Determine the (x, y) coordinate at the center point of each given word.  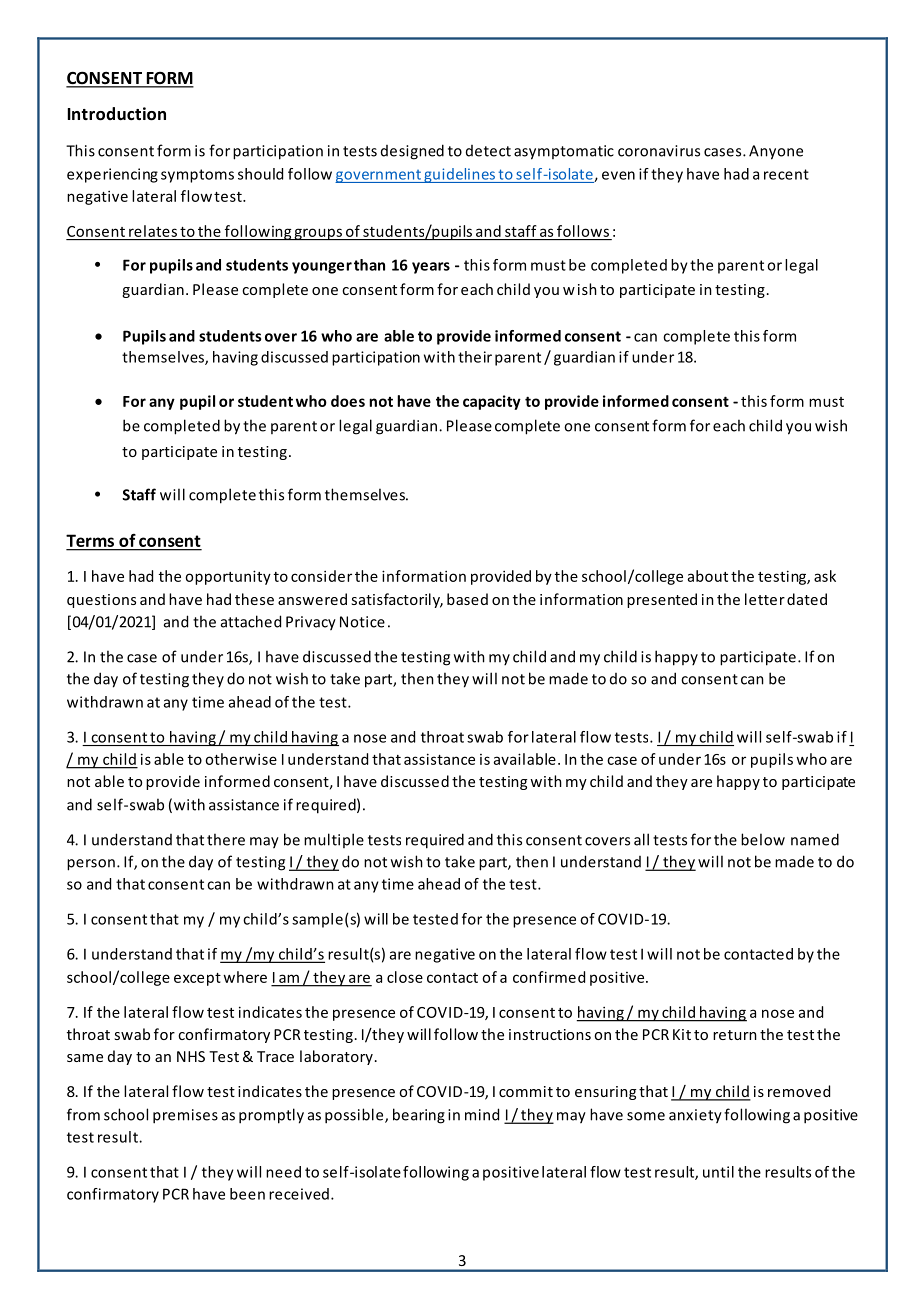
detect (488, 151)
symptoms (197, 176)
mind (482, 1114)
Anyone (776, 152)
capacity (492, 402)
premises (185, 1116)
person (91, 865)
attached (251, 621)
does (348, 401)
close (405, 977)
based (467, 599)
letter (765, 599)
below (763, 839)
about (708, 576)
